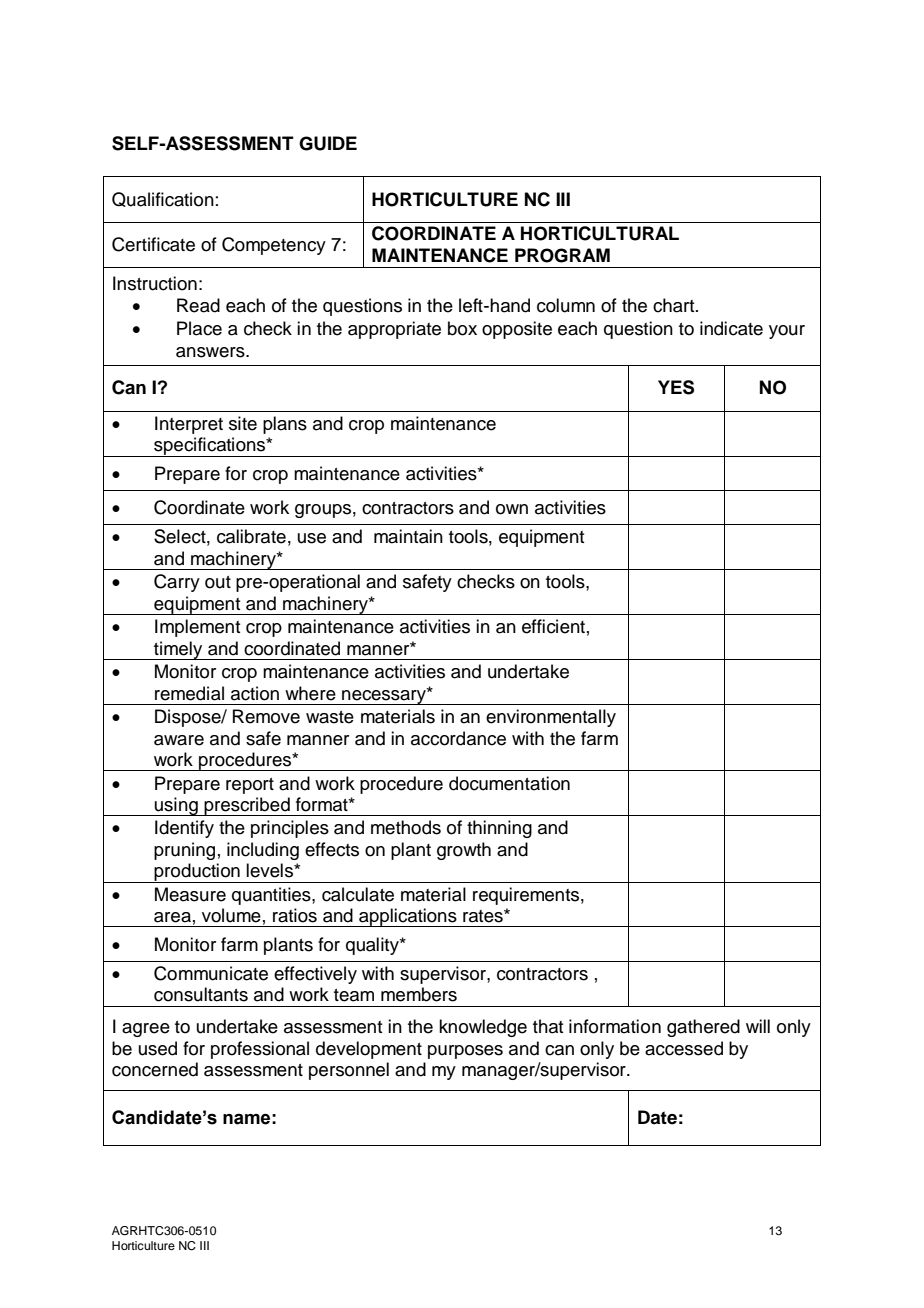 The height and width of the screenshot is (1308, 924). I want to click on out, so click(218, 582).
